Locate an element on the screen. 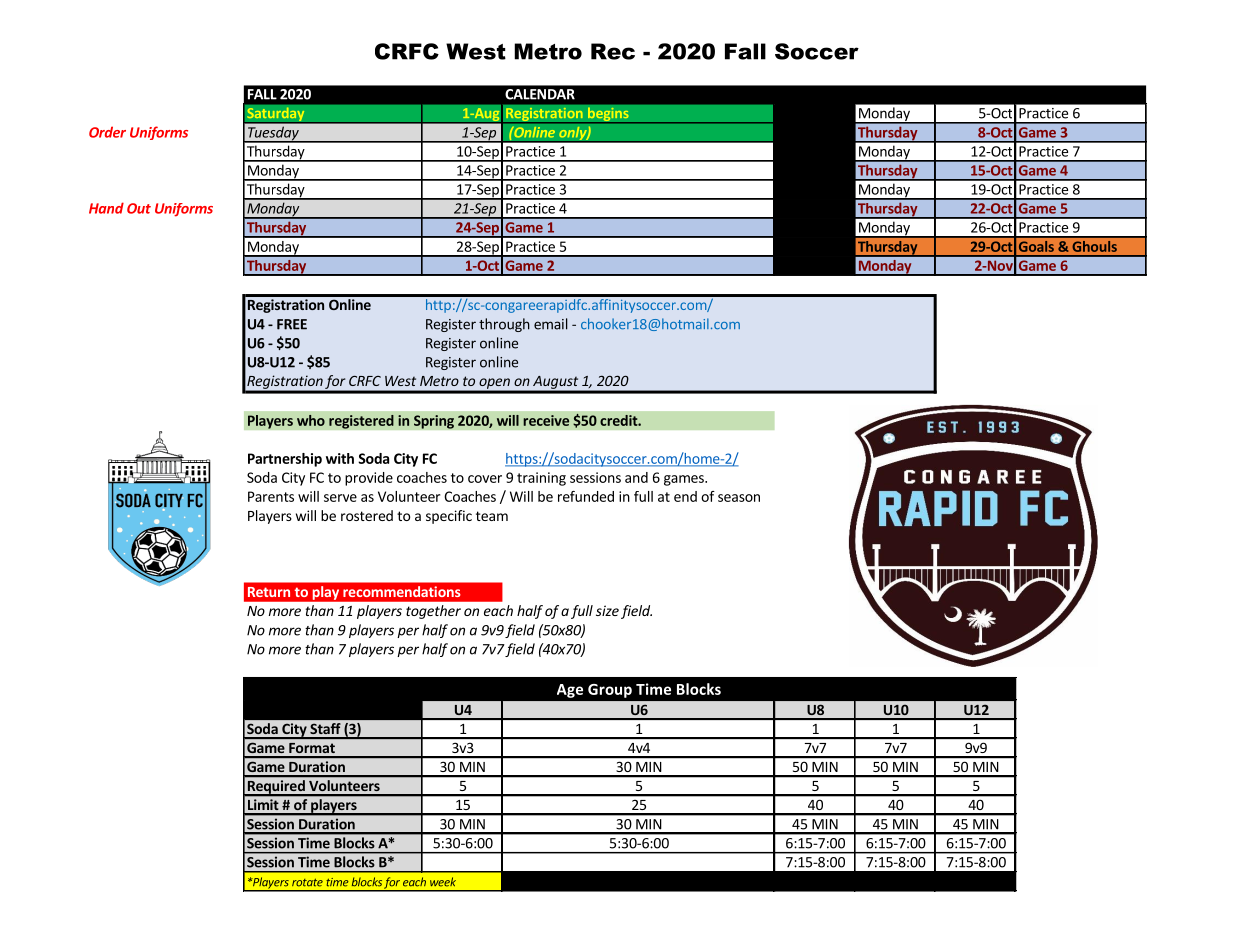  Group is located at coordinates (610, 691).
